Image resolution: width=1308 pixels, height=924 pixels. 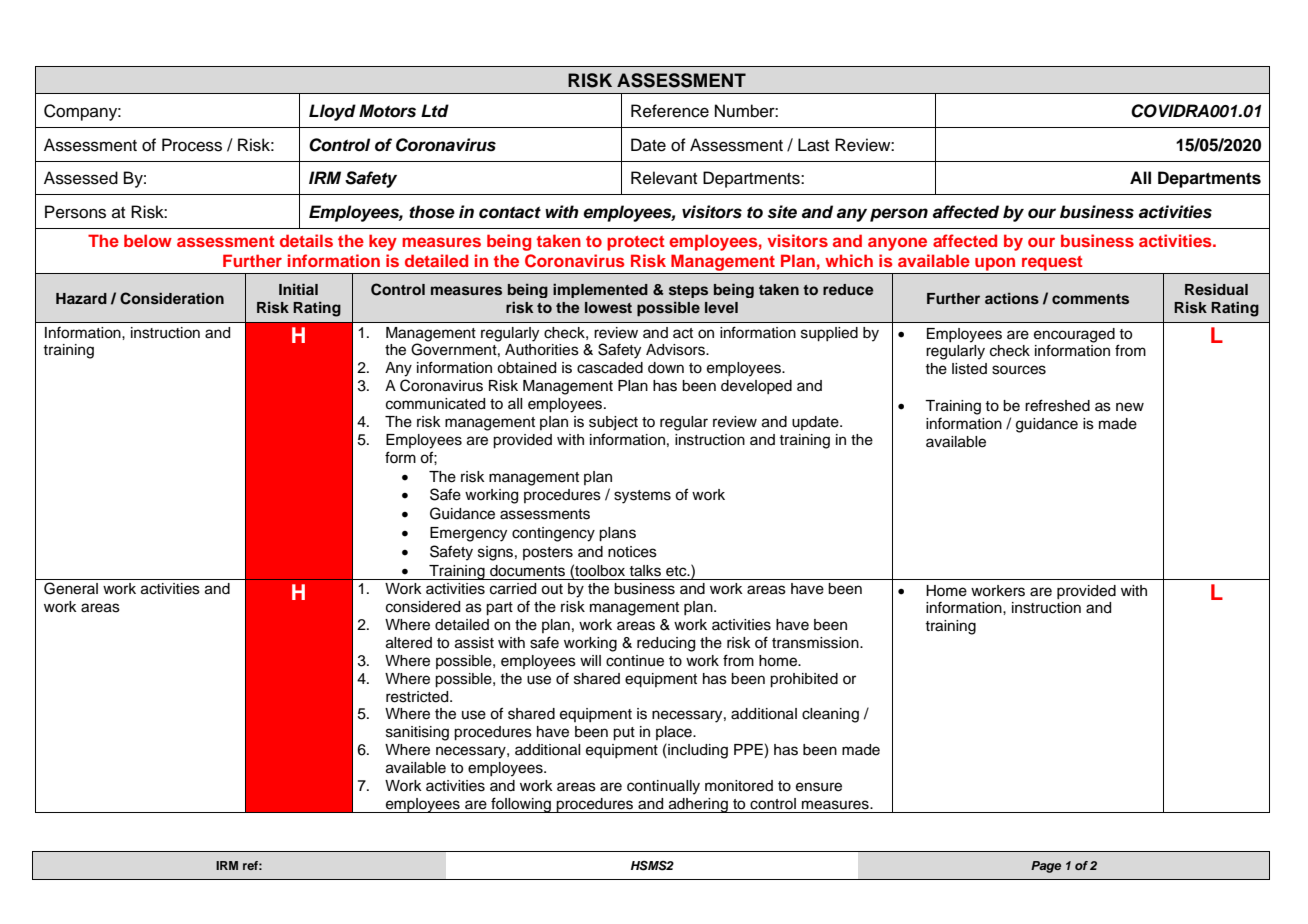 What do you see at coordinates (468, 534) in the document?
I see `Emergency` at bounding box center [468, 534].
